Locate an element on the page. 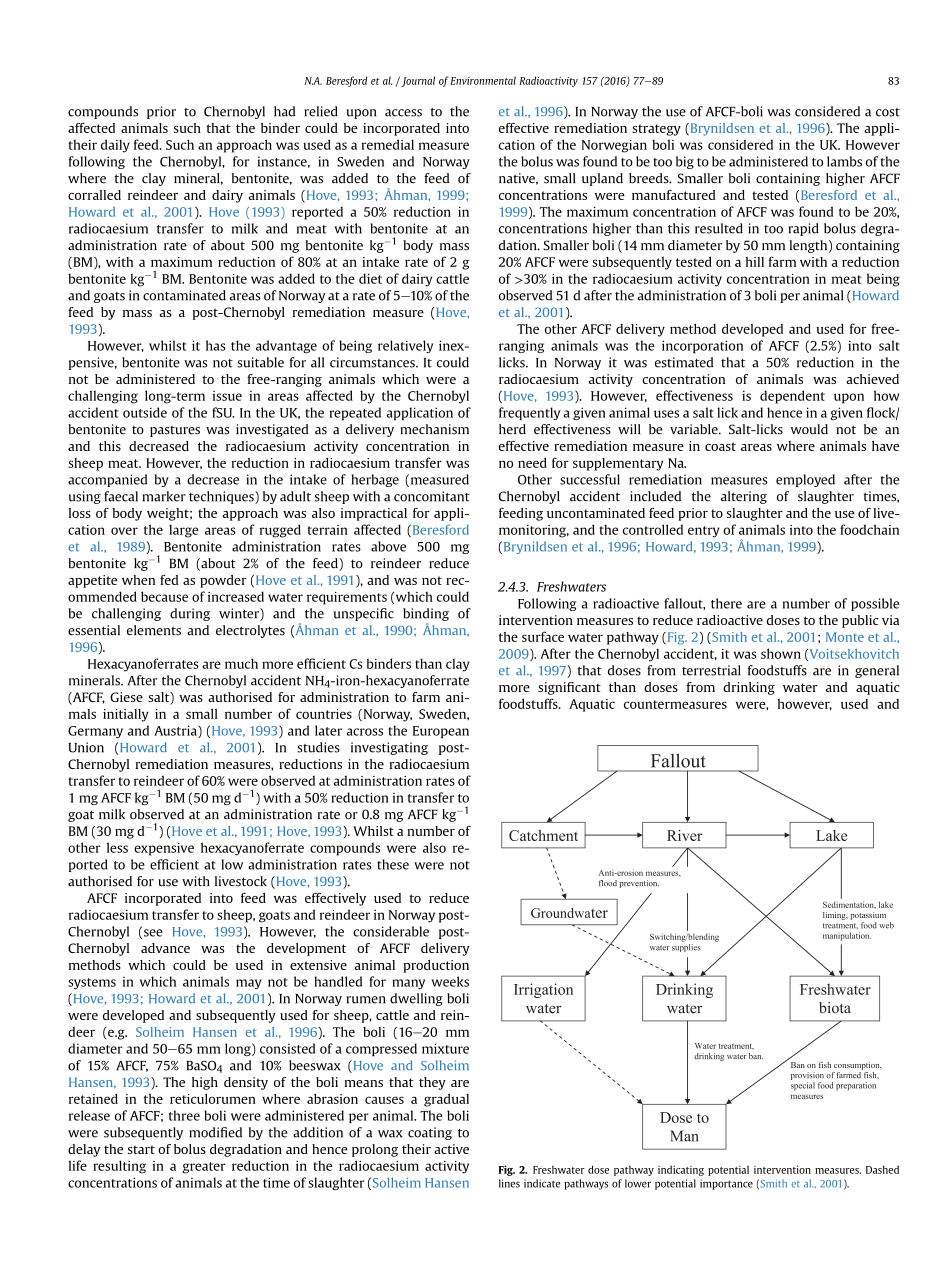 This page has width=952, height=1270. elements is located at coordinates (154, 630).
